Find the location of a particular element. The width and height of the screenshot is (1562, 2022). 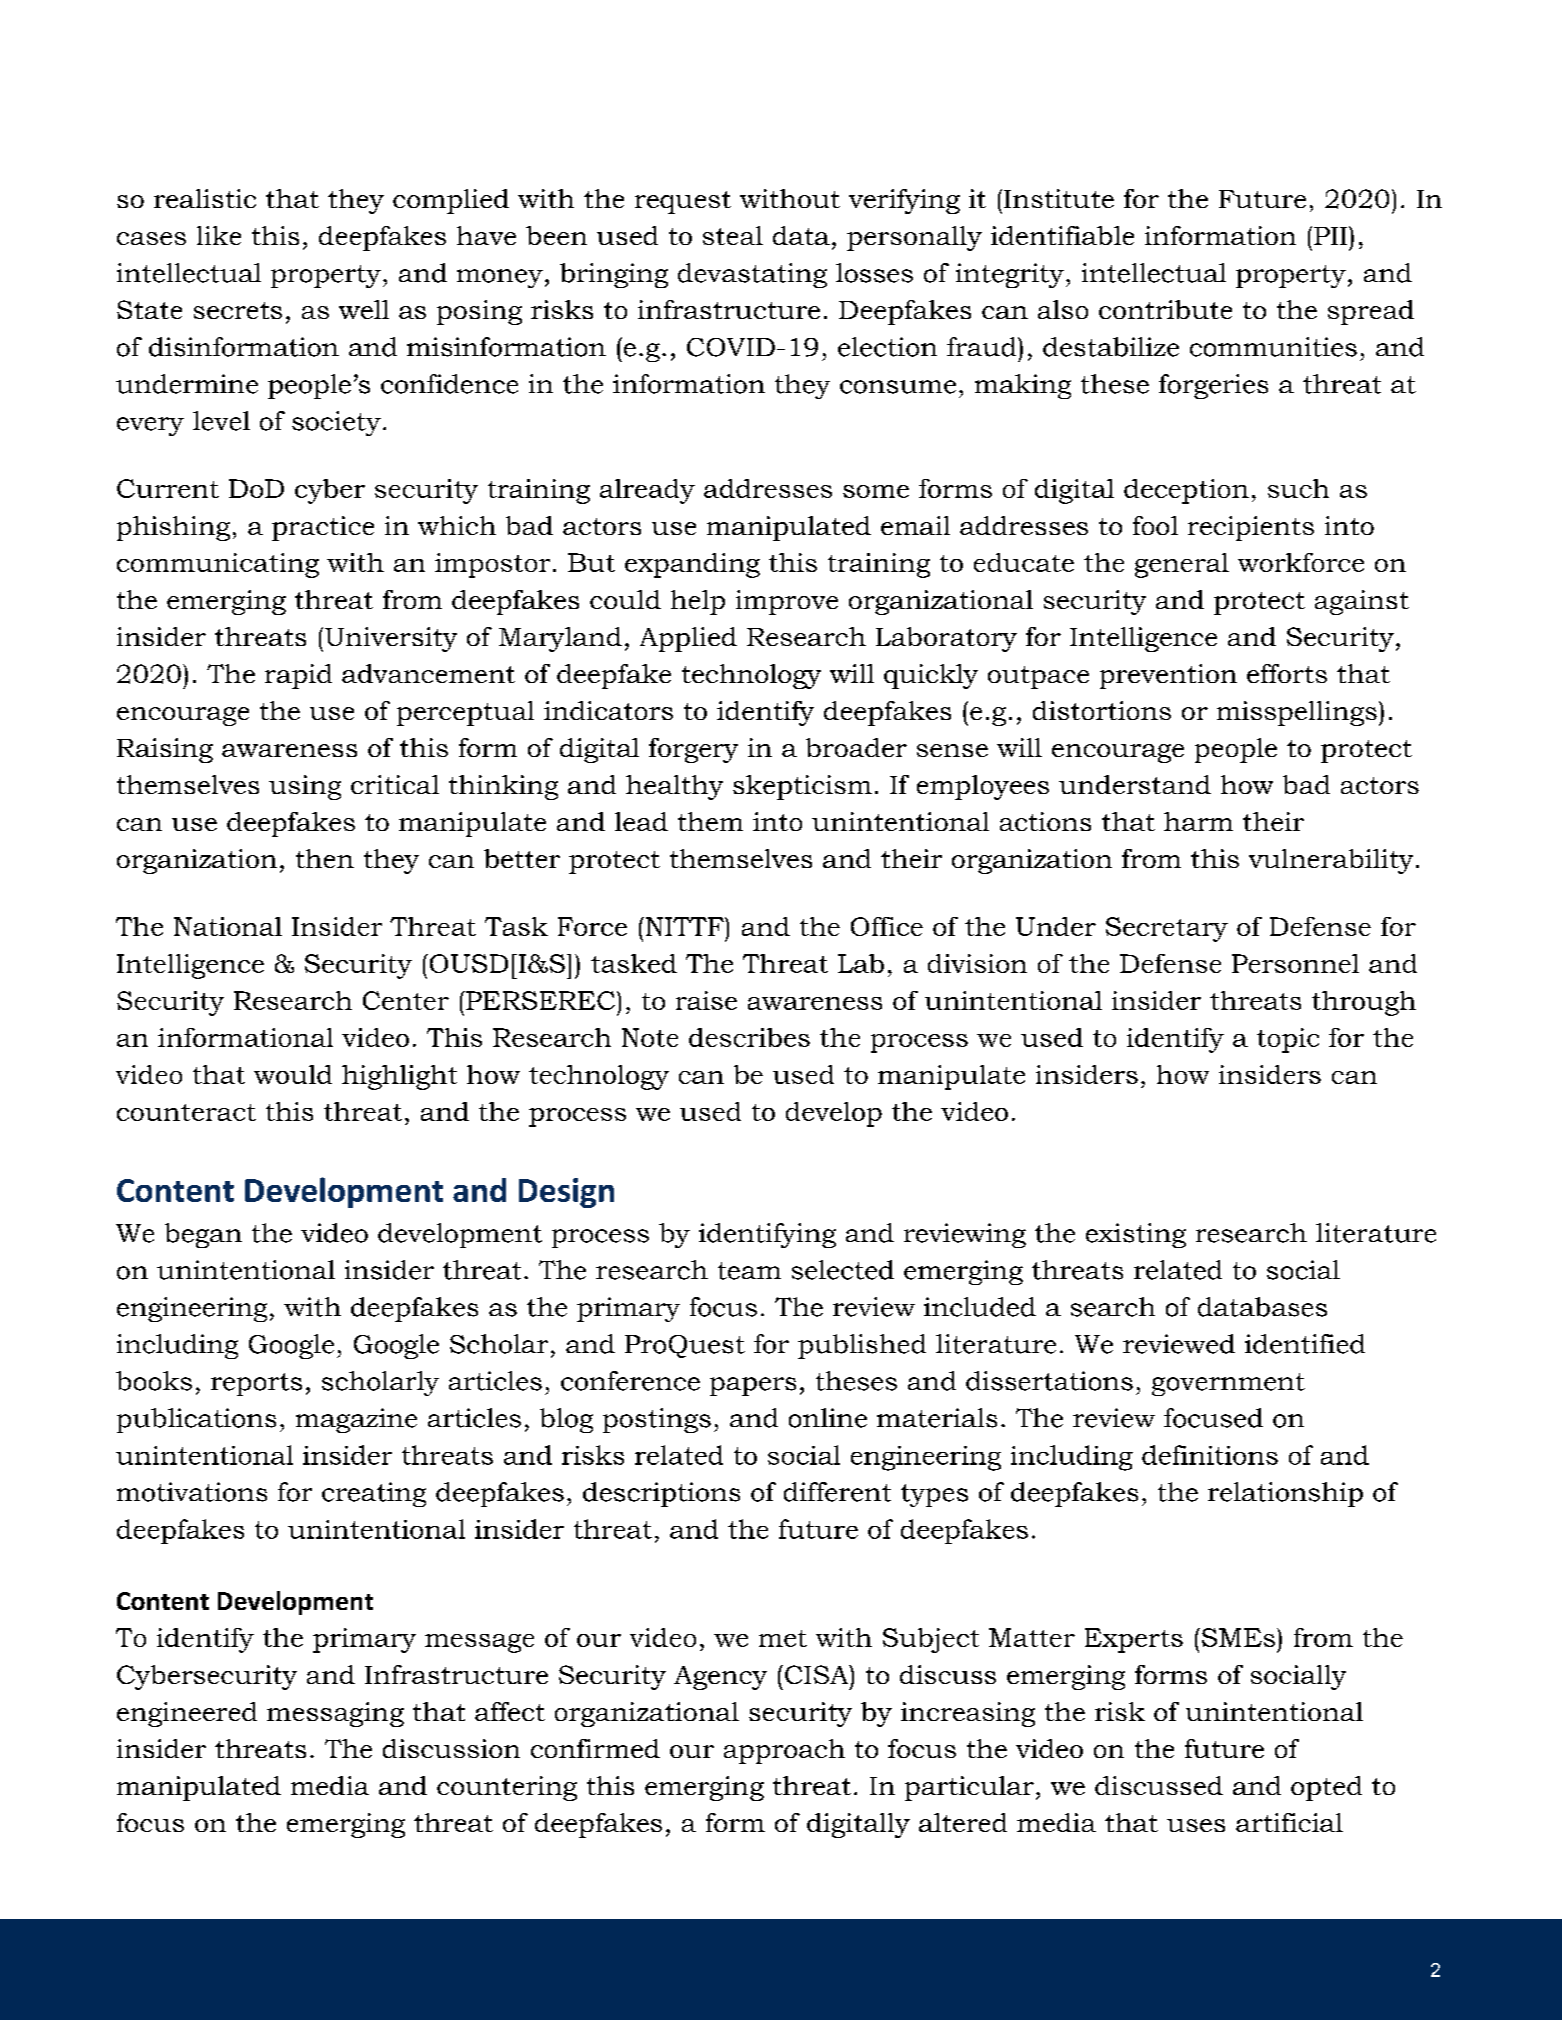

messaging is located at coordinates (335, 1714).
